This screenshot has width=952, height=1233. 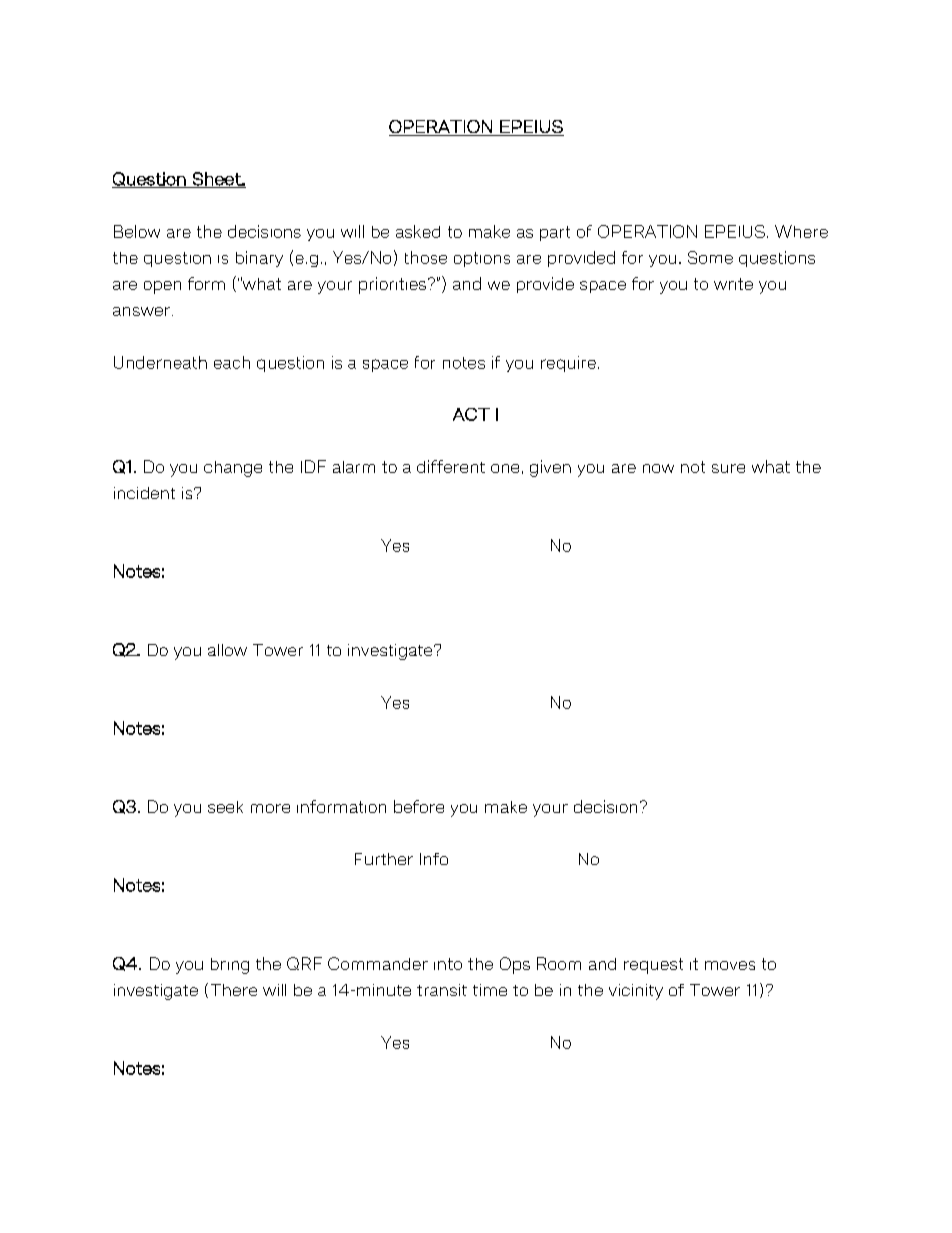 What do you see at coordinates (259, 259) in the screenshot?
I see `binary` at bounding box center [259, 259].
